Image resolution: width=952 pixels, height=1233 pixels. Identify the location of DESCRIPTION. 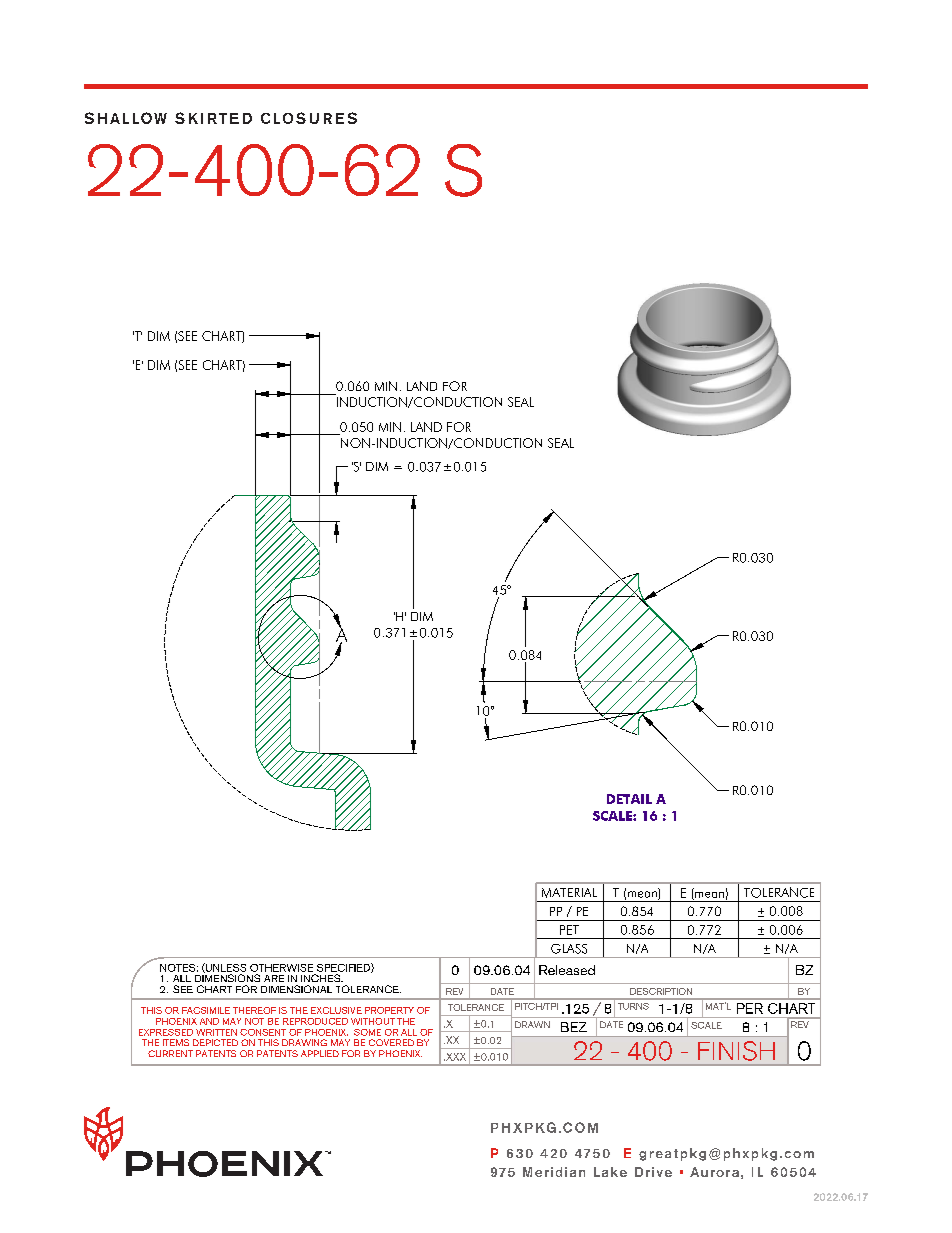
(661, 991).
